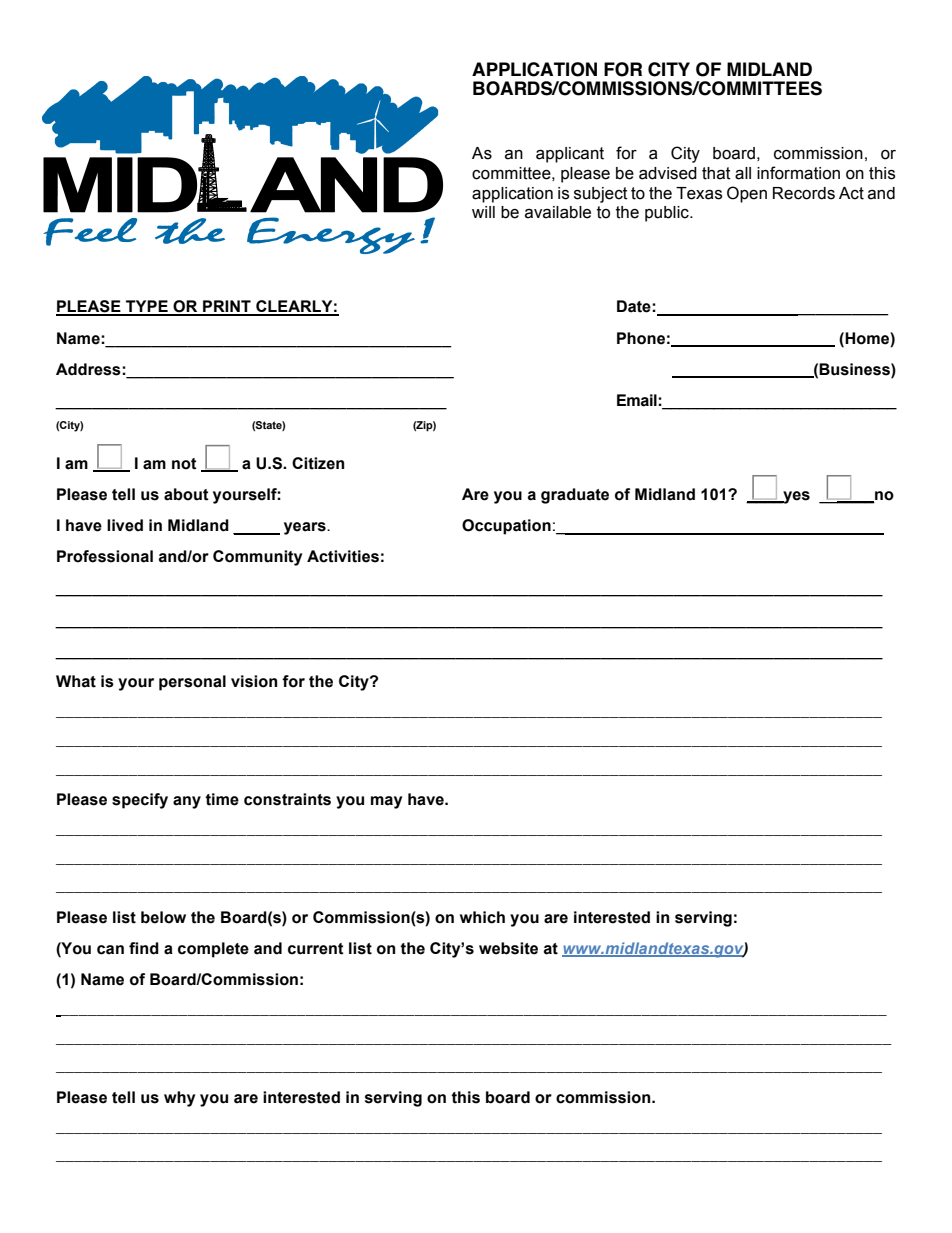 This image has width=952, height=1233. I want to click on will, so click(483, 212).
